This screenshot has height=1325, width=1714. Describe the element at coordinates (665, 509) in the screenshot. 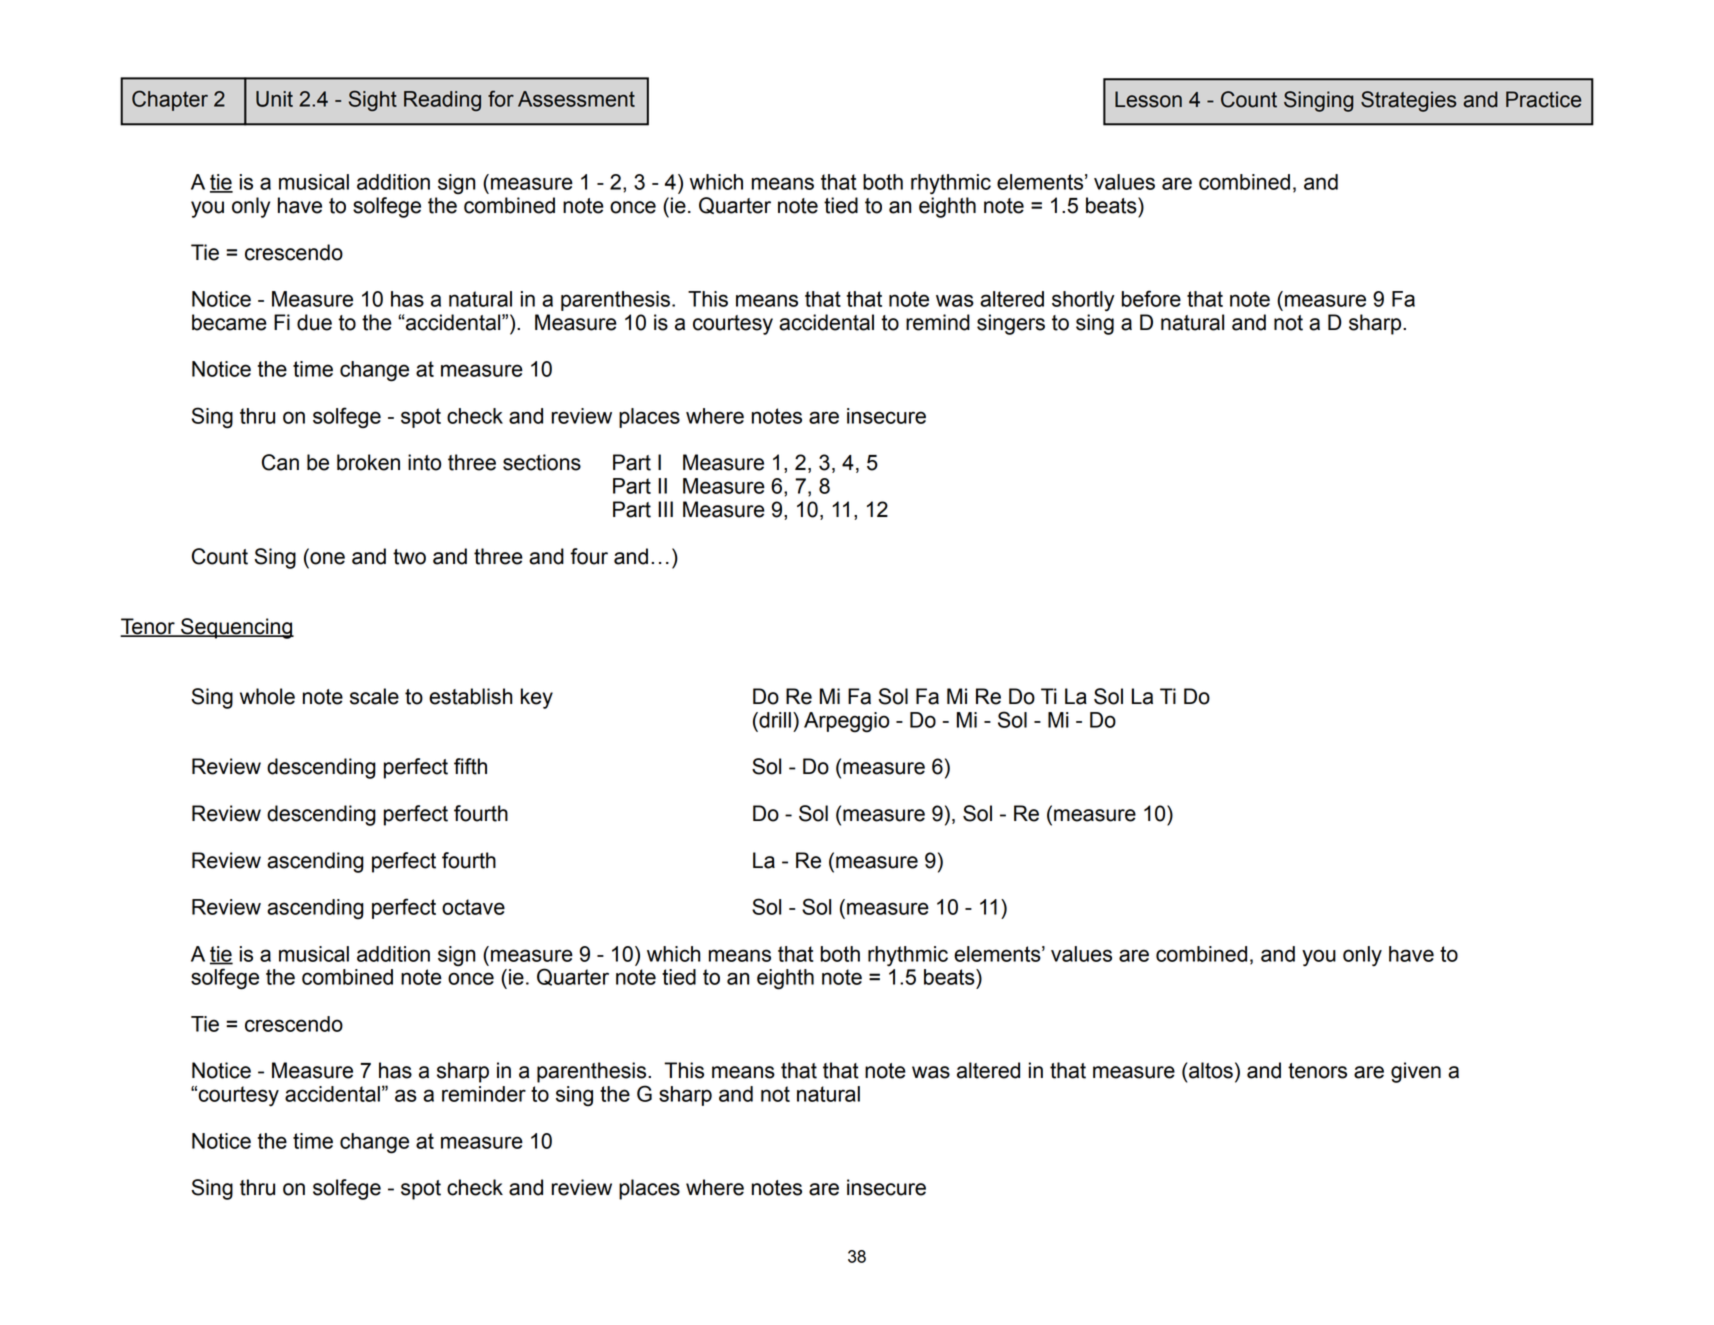

I see `III` at that location.
